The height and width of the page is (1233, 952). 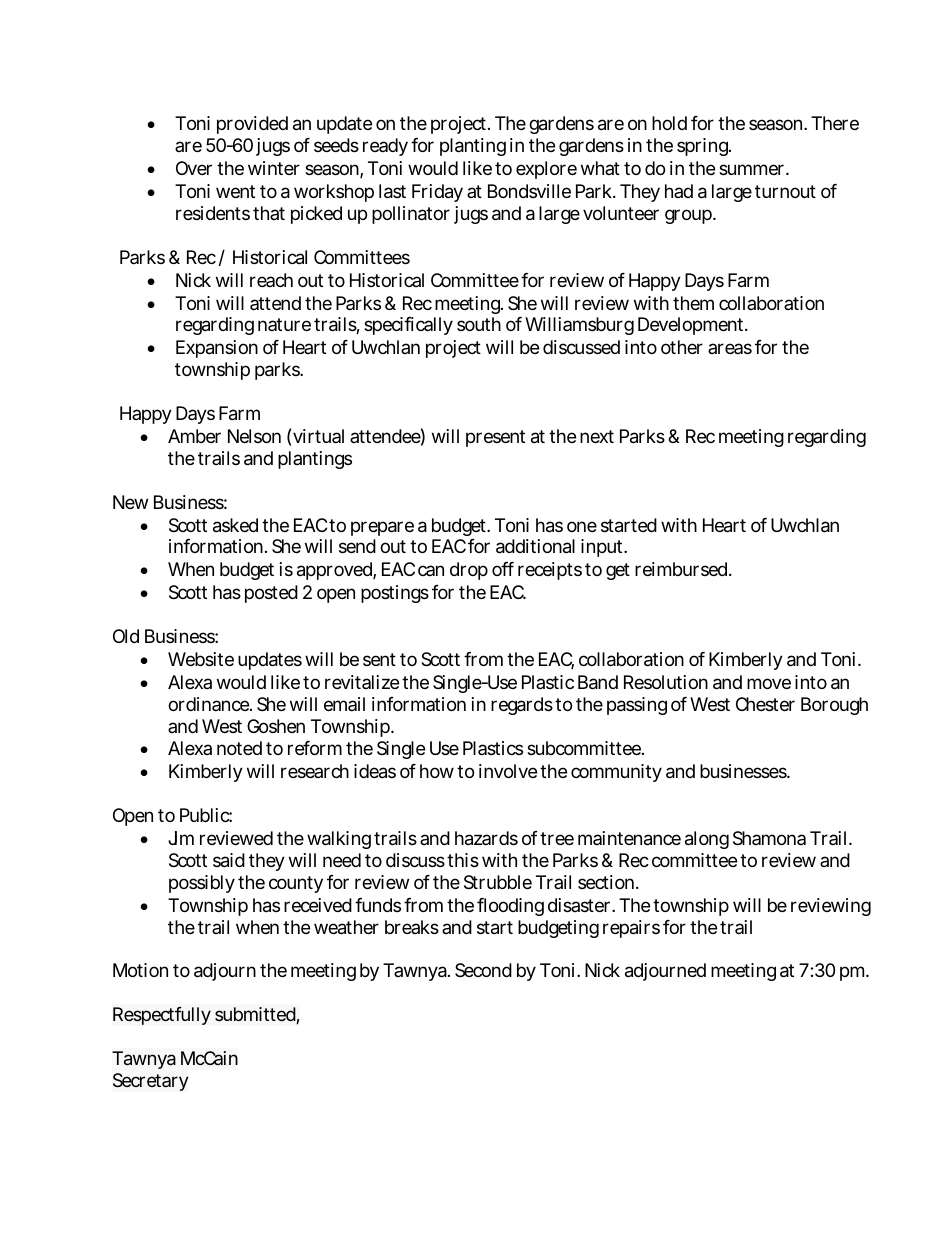 I want to click on Over, so click(x=194, y=168).
